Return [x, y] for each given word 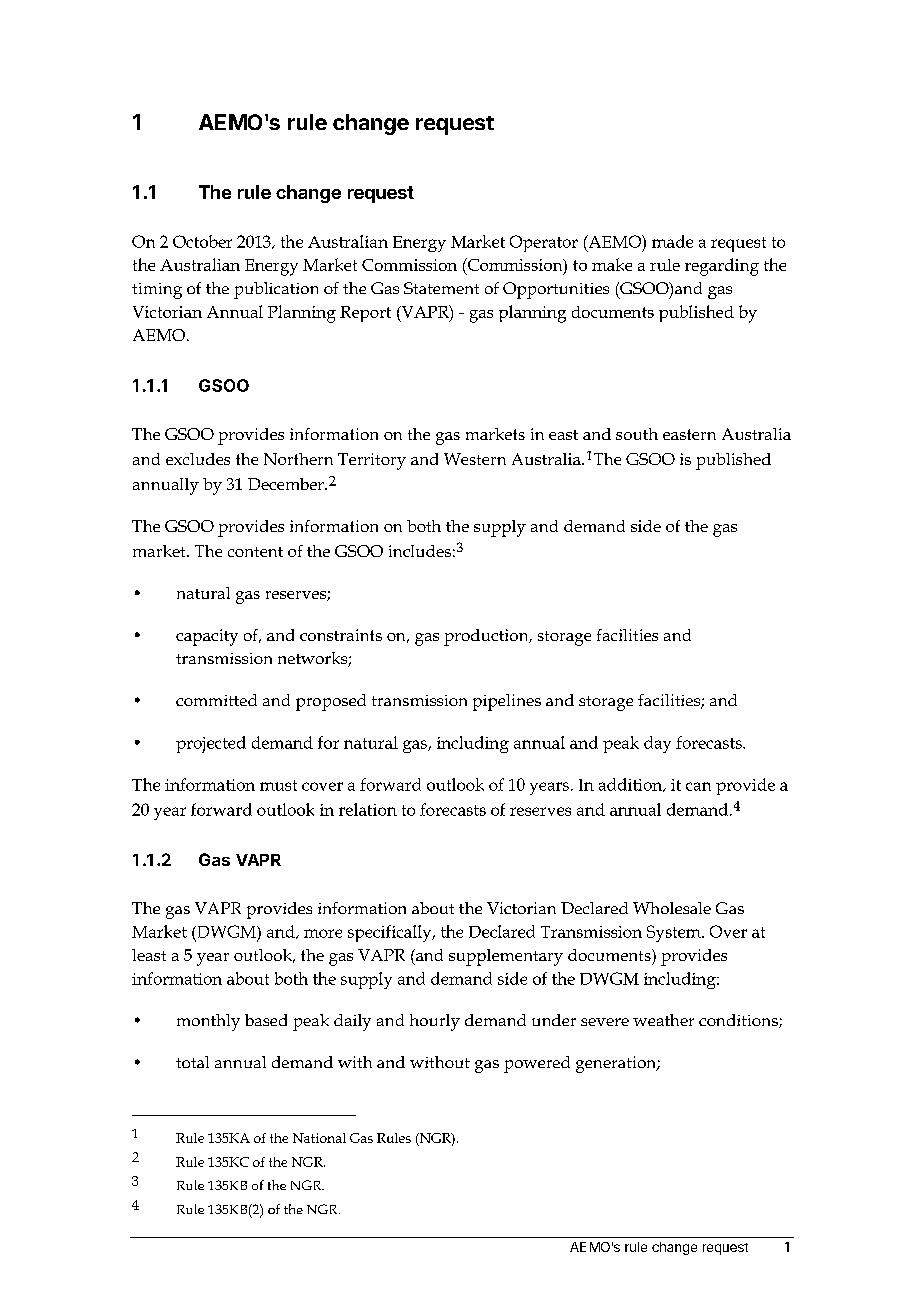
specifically [391, 933]
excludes [198, 459]
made [672, 241]
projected [211, 744]
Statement [441, 288]
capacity [207, 637]
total [192, 1062]
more [323, 933]
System [675, 933]
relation [368, 809]
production [487, 637]
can [698, 786]
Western [475, 459]
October [202, 241]
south [637, 434]
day [657, 744]
